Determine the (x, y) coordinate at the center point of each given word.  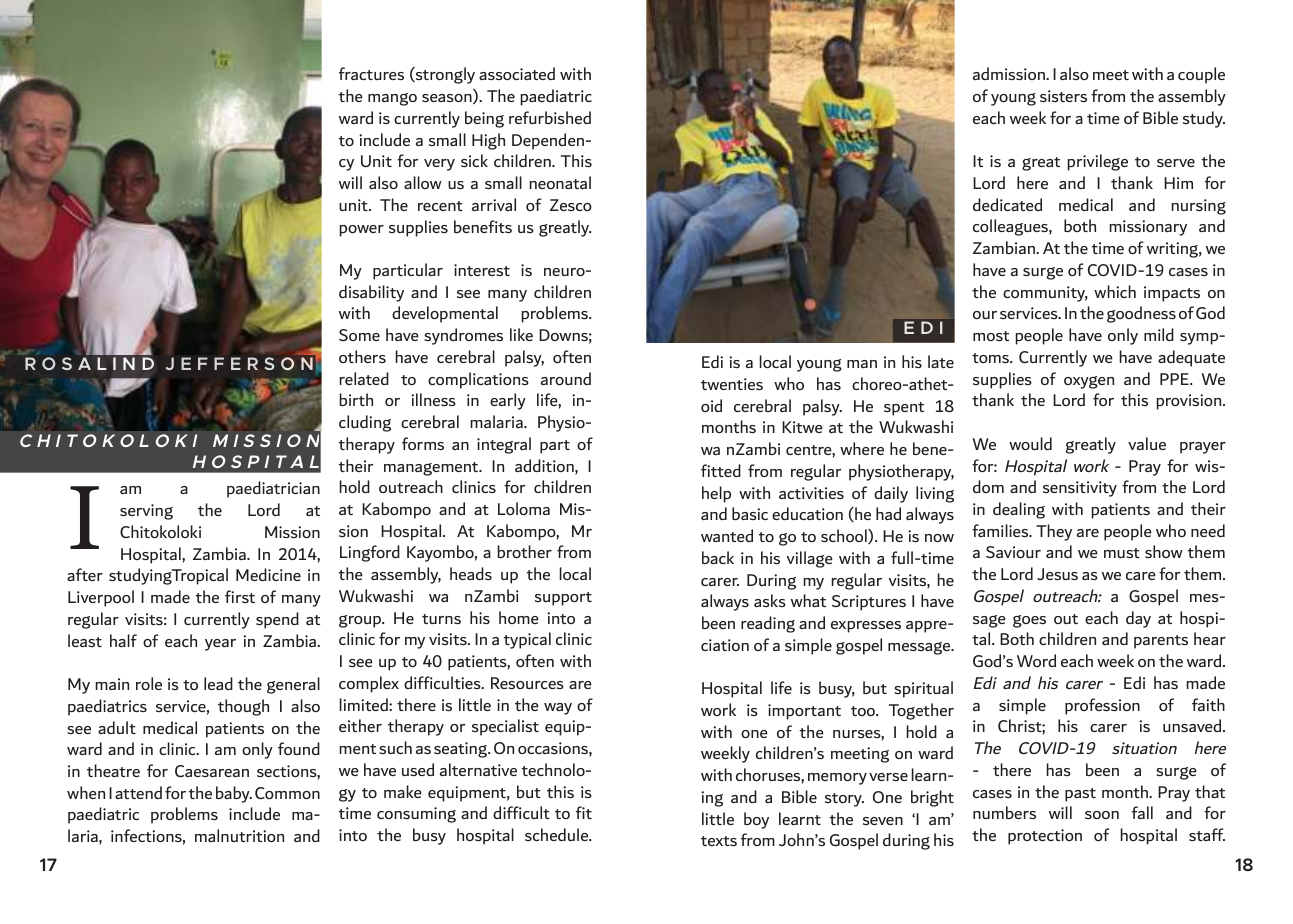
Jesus (1057, 574)
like (521, 334)
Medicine (268, 574)
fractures (371, 73)
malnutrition (239, 835)
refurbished (550, 117)
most (991, 336)
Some (359, 335)
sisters (1063, 96)
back (718, 557)
